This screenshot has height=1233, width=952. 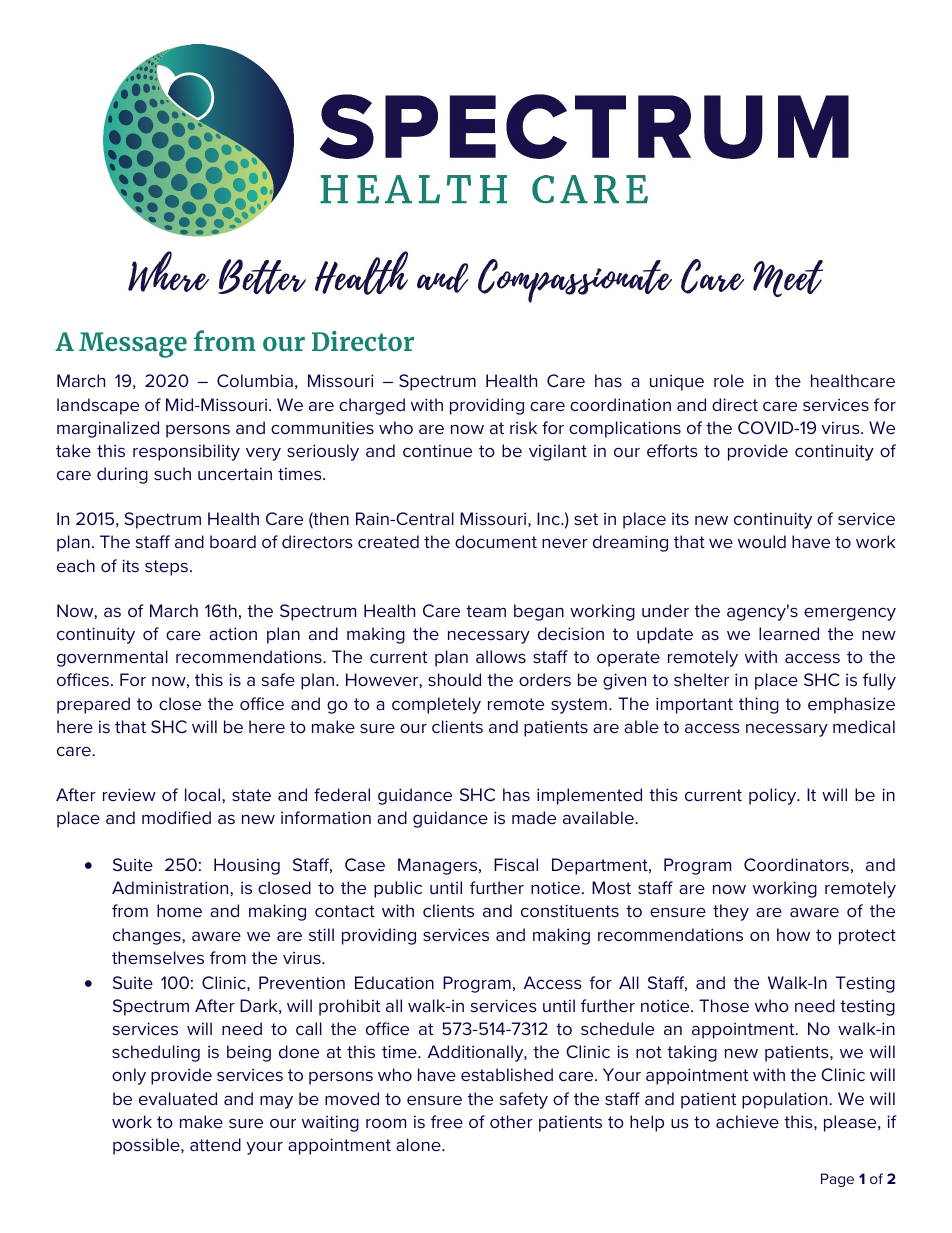 I want to click on protect, so click(x=867, y=937).
